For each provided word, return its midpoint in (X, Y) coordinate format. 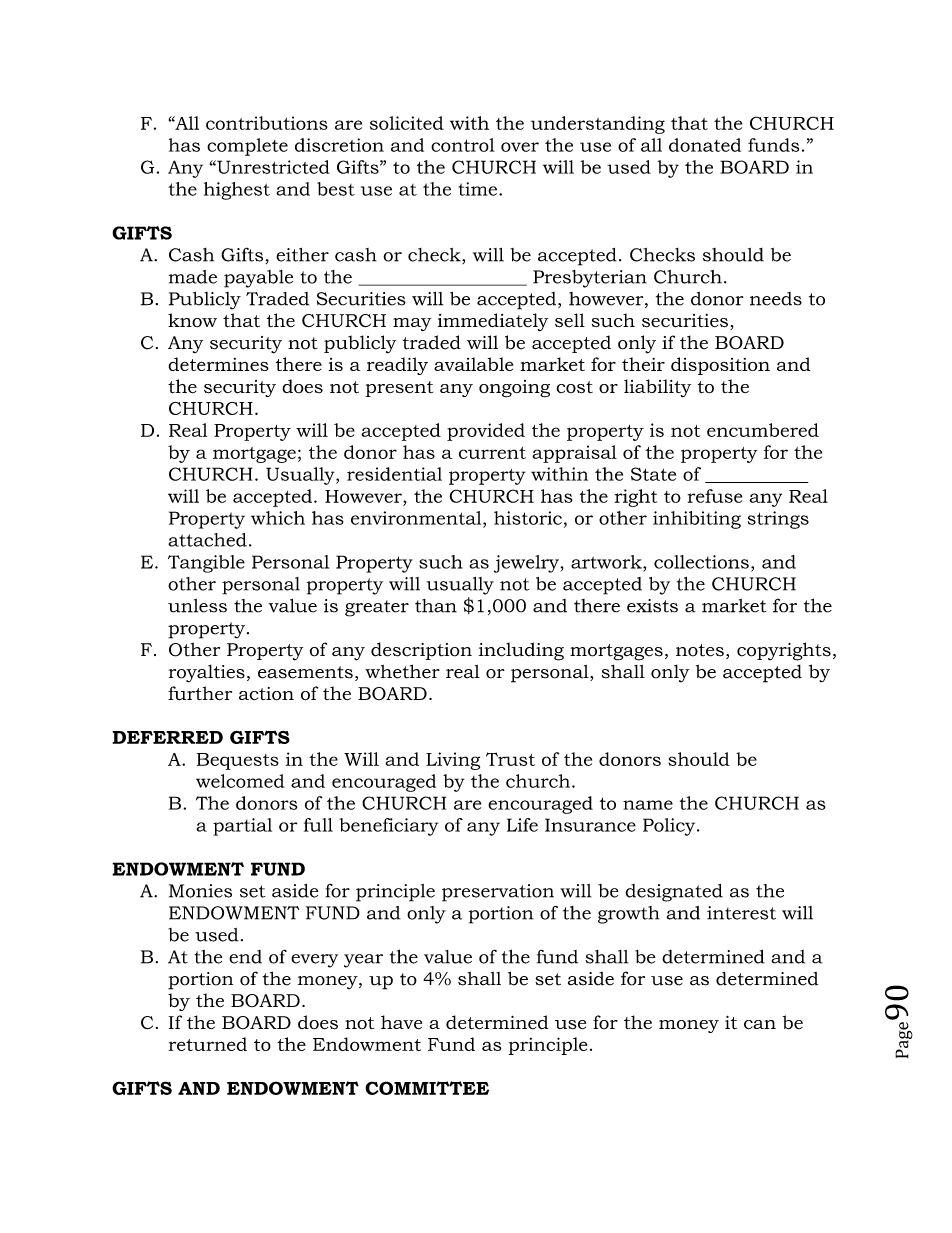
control (463, 145)
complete (247, 147)
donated (705, 145)
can (760, 1025)
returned (208, 1044)
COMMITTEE (427, 1088)
